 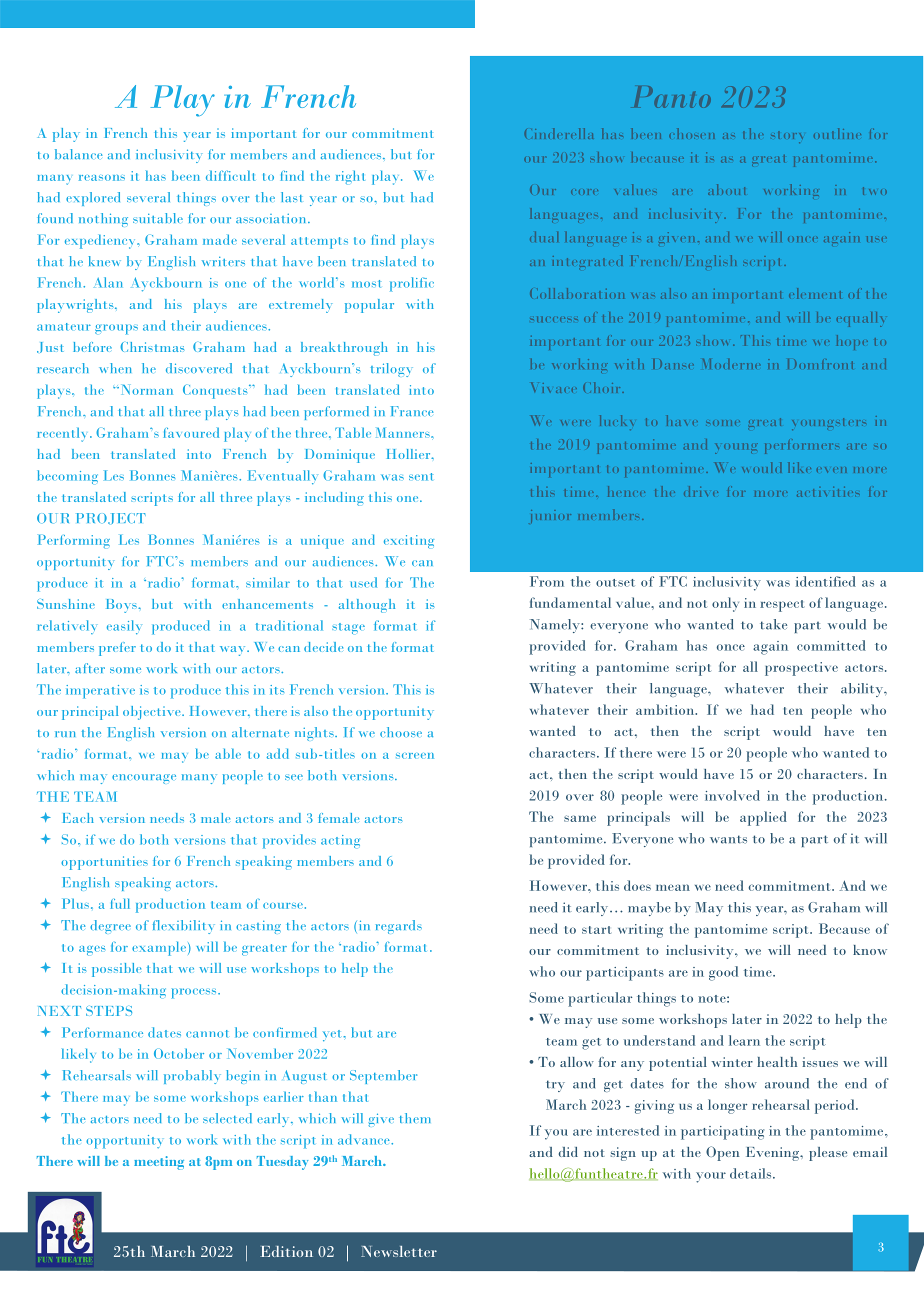 I want to click on PROJECT, so click(x=111, y=518).
